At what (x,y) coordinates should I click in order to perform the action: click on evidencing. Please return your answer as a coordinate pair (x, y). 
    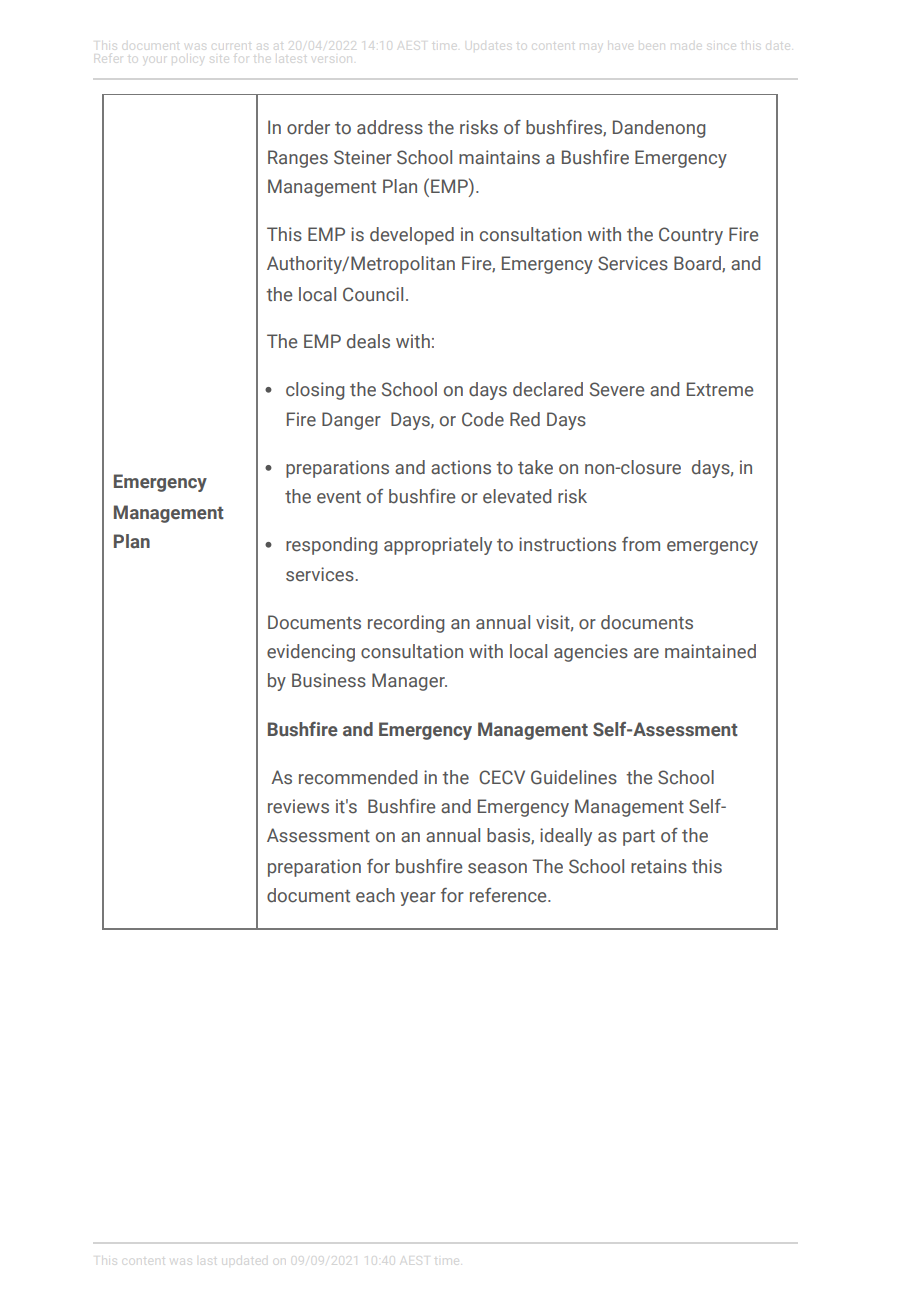
    Looking at the image, I should click on (311, 653).
